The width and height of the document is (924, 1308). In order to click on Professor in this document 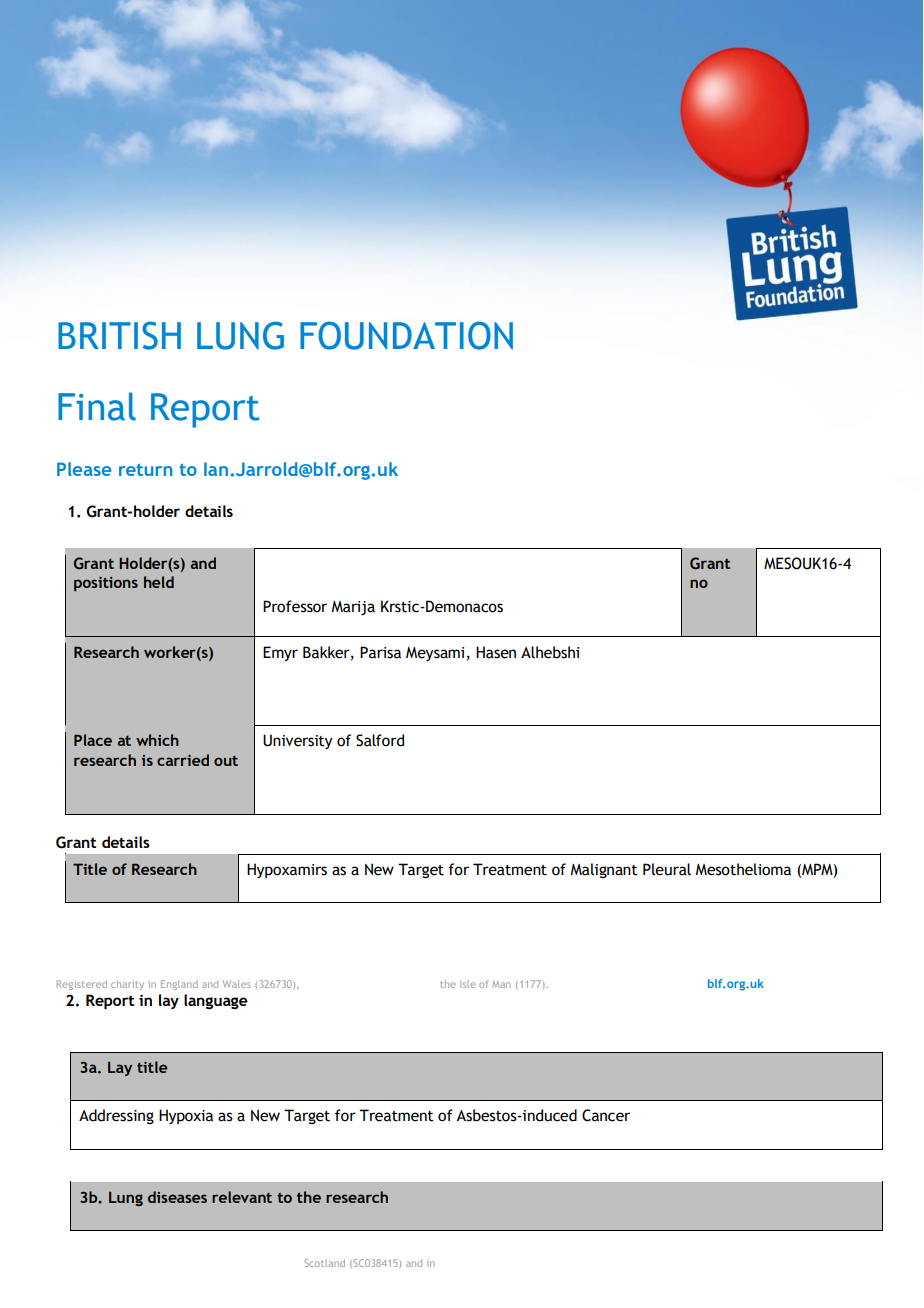, I will do `click(295, 606)`.
